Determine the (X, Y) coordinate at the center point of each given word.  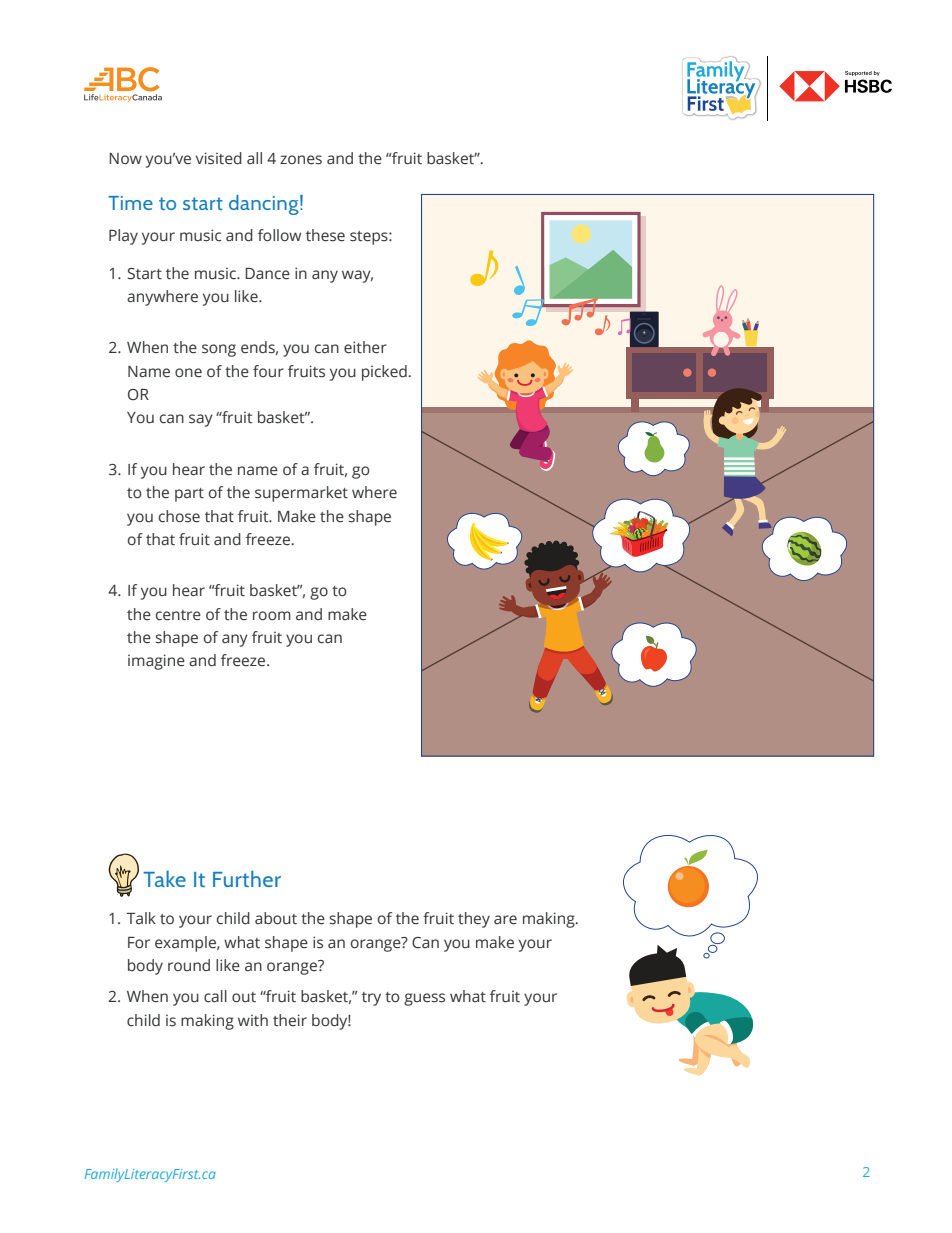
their (290, 1020)
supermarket (301, 494)
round (189, 965)
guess (424, 999)
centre (178, 615)
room (272, 616)
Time (130, 203)
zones (301, 160)
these (325, 235)
